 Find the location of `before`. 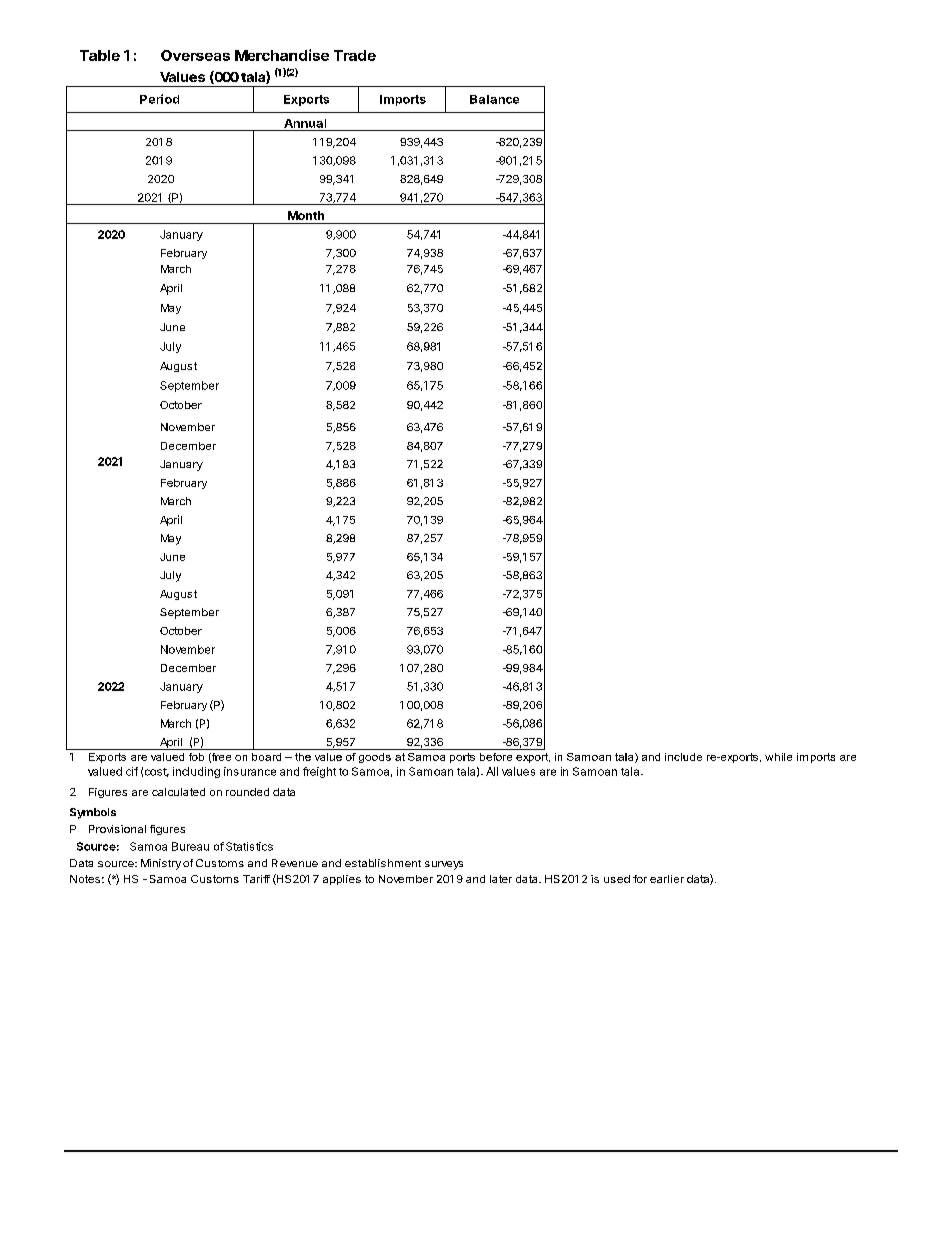

before is located at coordinates (496, 757).
